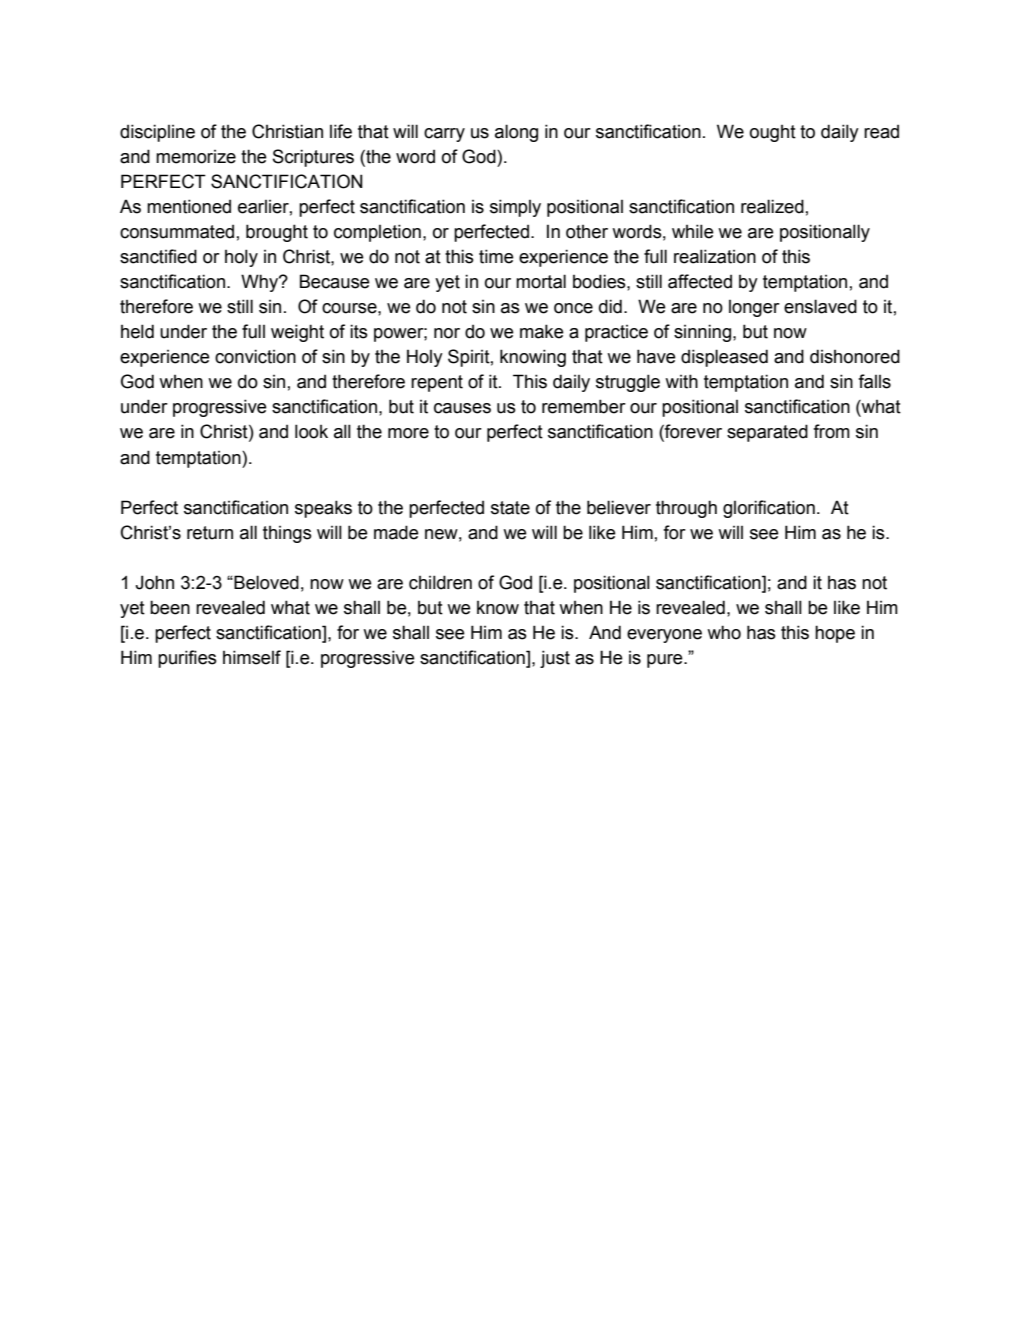 Image resolution: width=1028 pixels, height=1331 pixels. Describe the element at coordinates (516, 133) in the image. I see `along` at that location.
